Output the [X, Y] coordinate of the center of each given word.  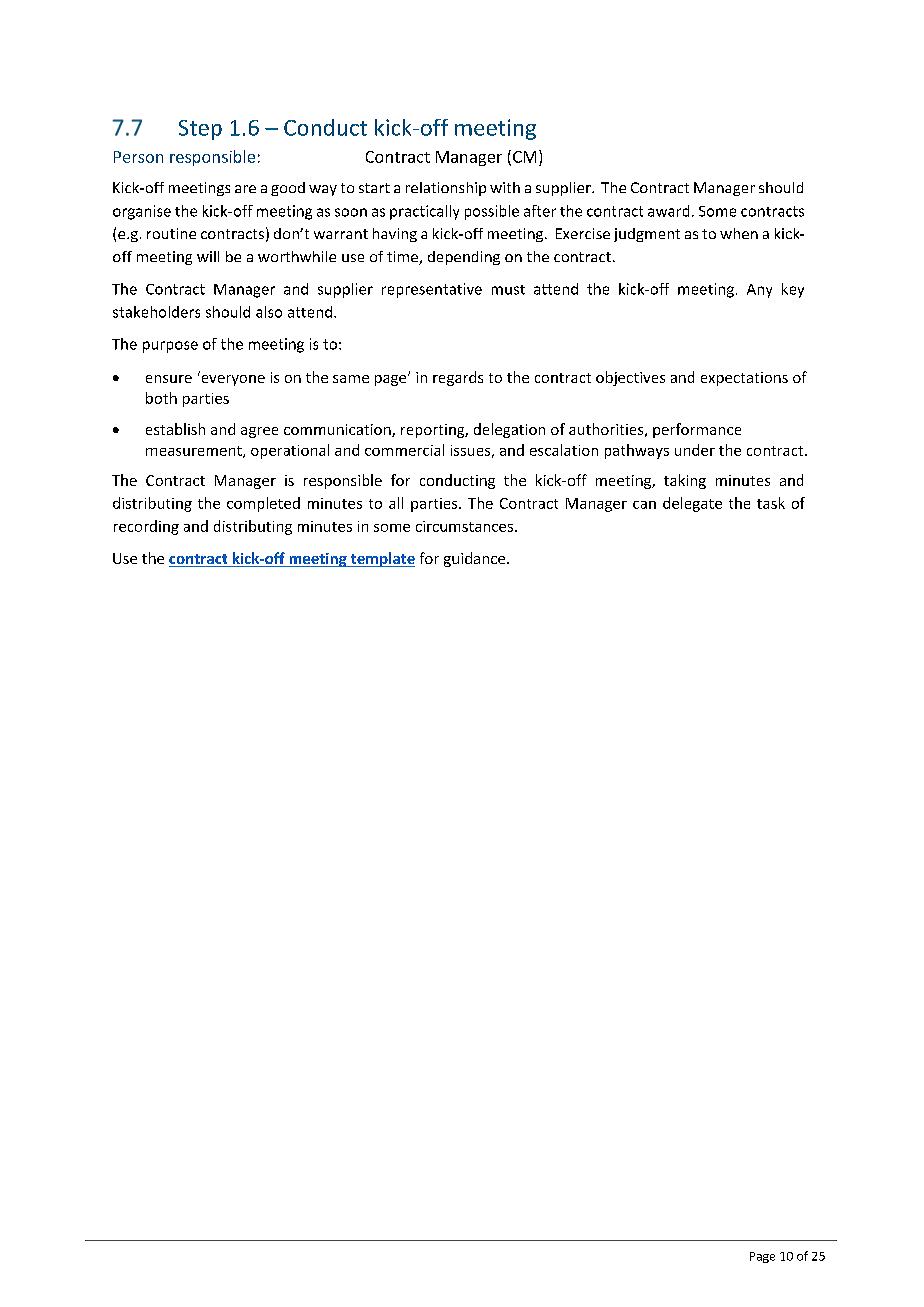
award [668, 211]
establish [175, 429]
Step [200, 130]
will [208, 256]
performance [697, 430]
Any [759, 291]
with [505, 187]
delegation [509, 430]
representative [432, 290]
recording [146, 527]
